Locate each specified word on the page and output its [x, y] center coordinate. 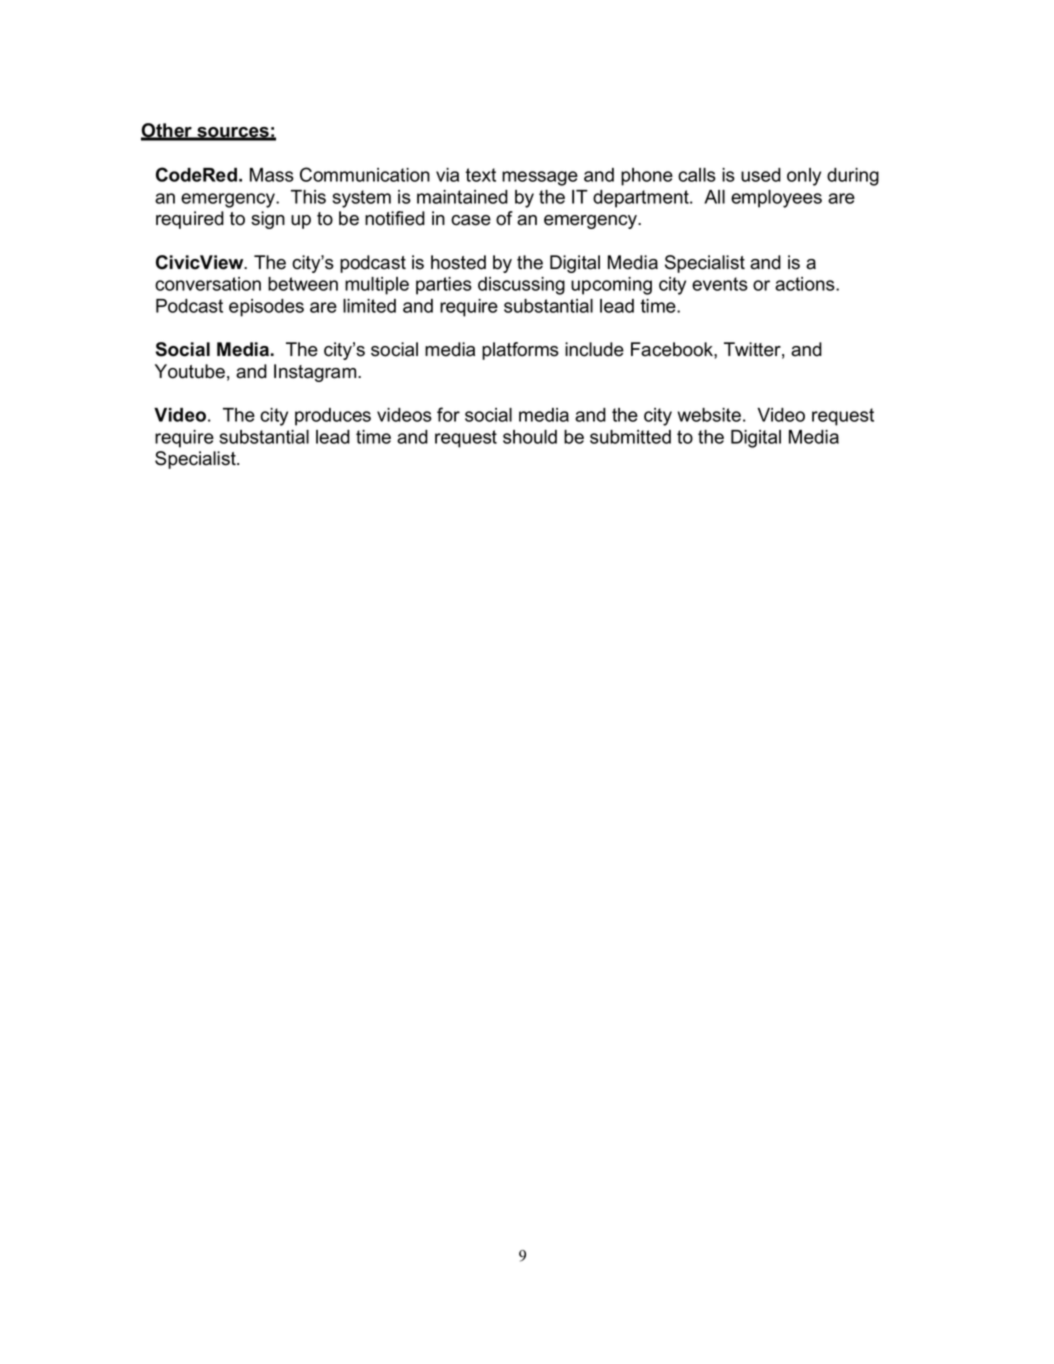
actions [806, 284]
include [594, 349]
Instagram [316, 373]
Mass [272, 175]
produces [333, 417]
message [540, 178]
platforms [520, 351]
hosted [458, 262]
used [761, 175]
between [303, 284]
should [530, 437]
